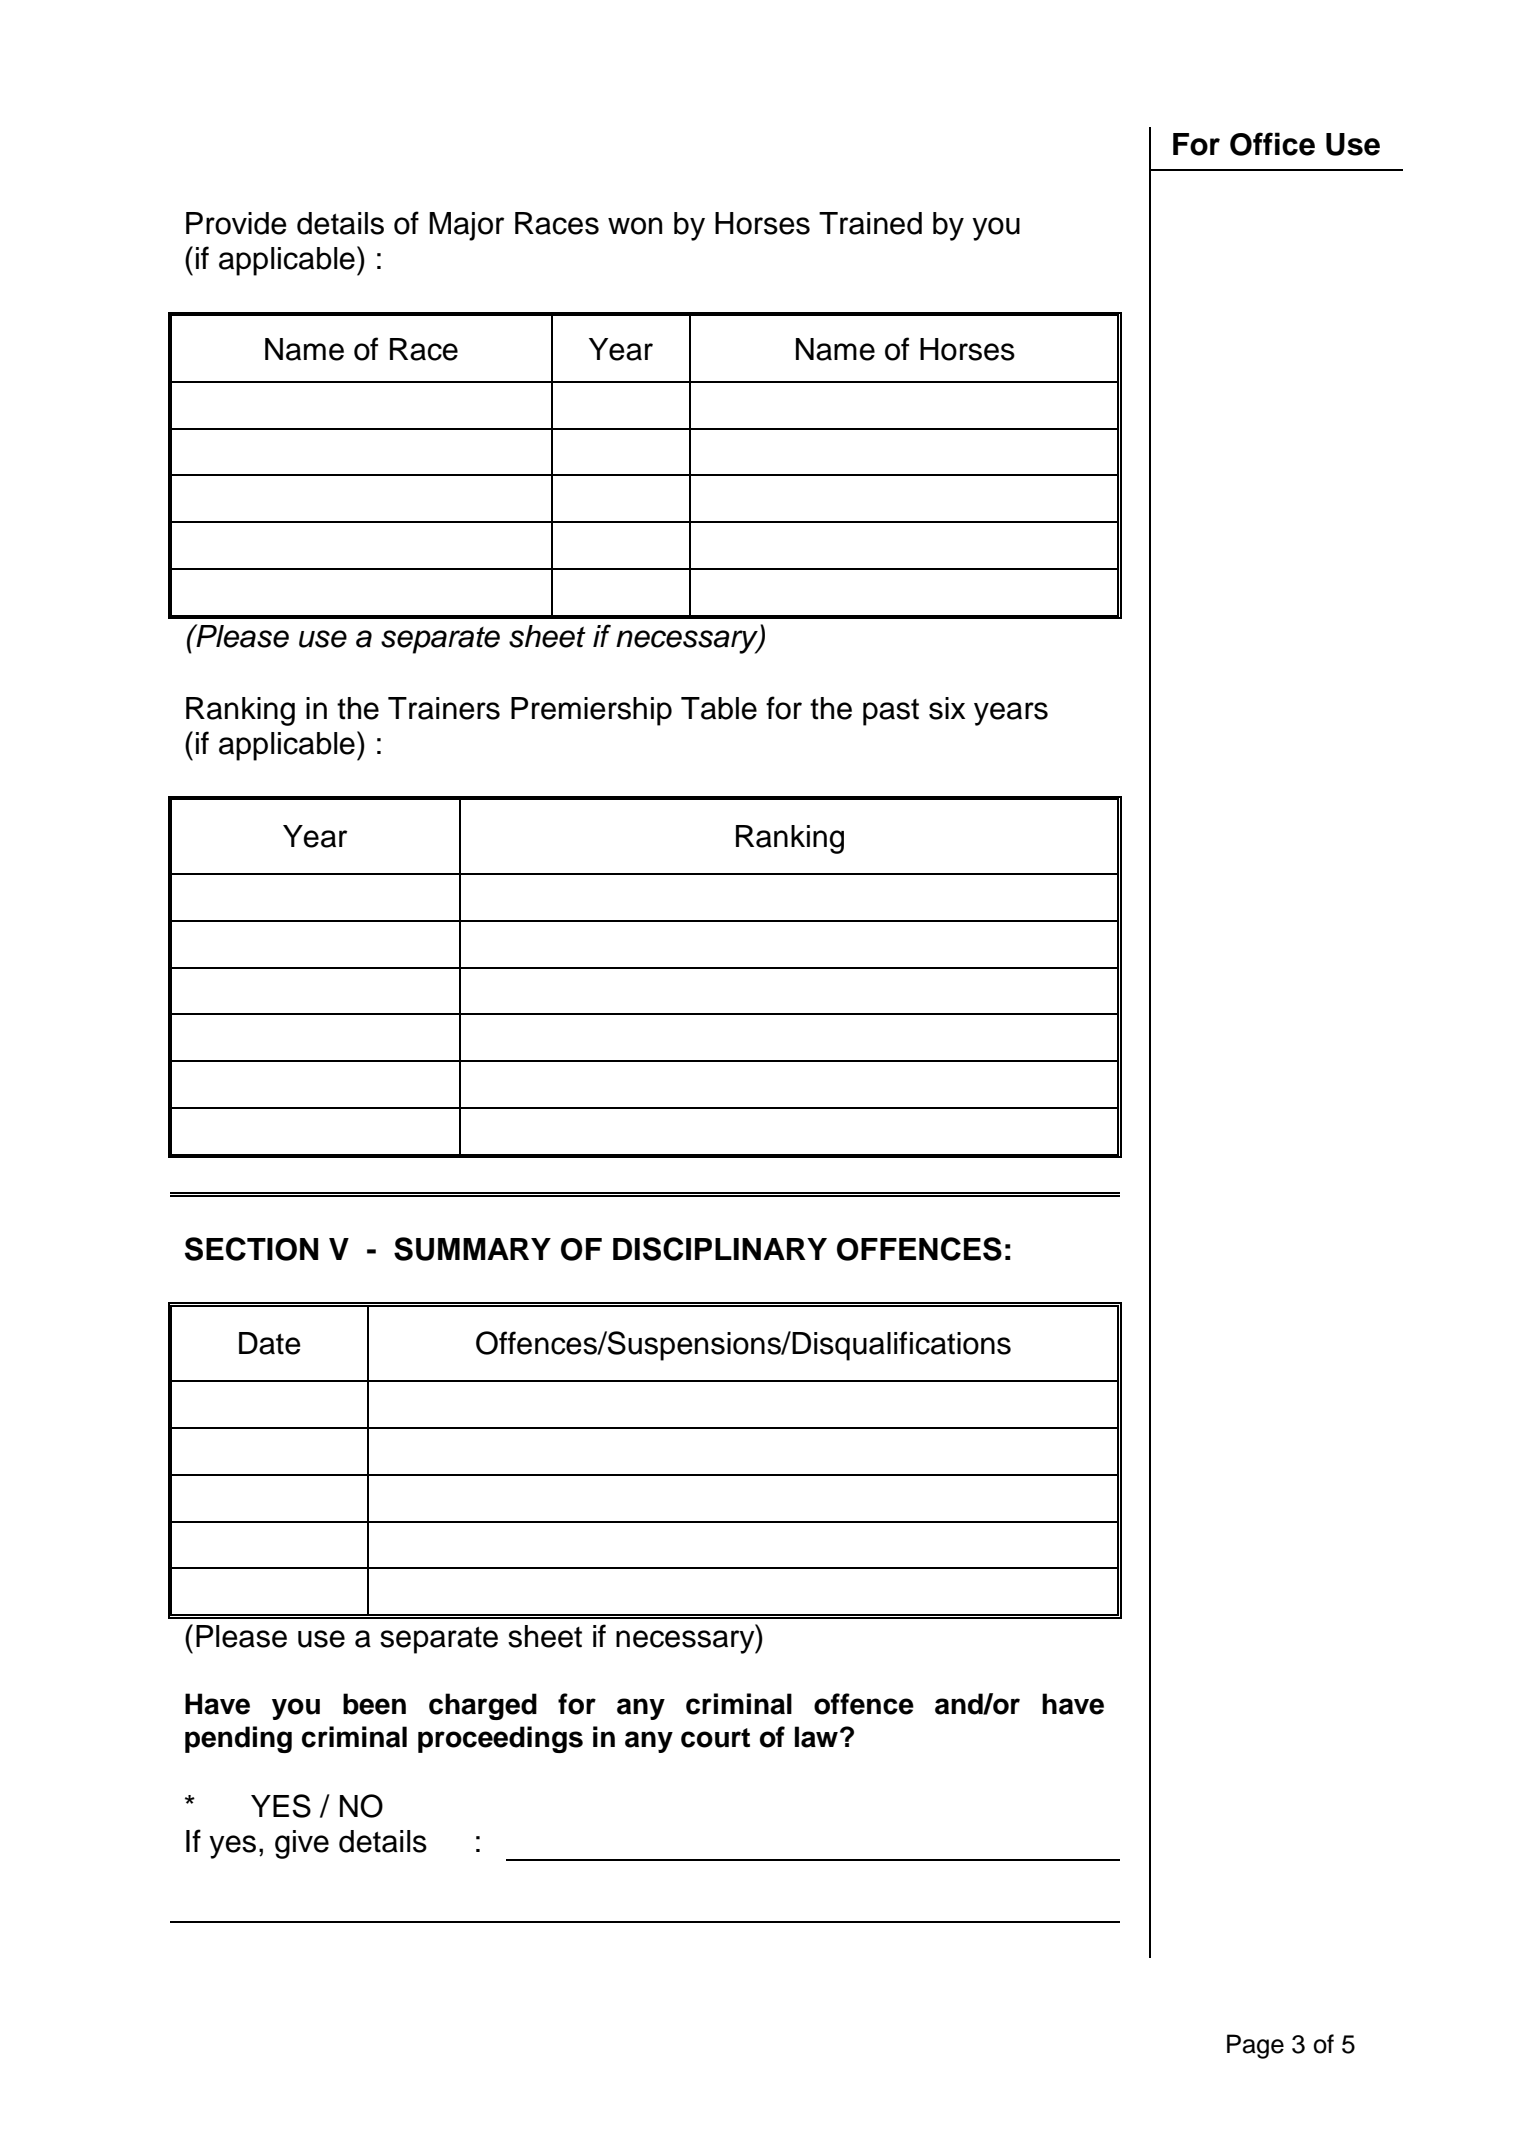  I want to click on DISCIPLINARY, so click(720, 1249).
